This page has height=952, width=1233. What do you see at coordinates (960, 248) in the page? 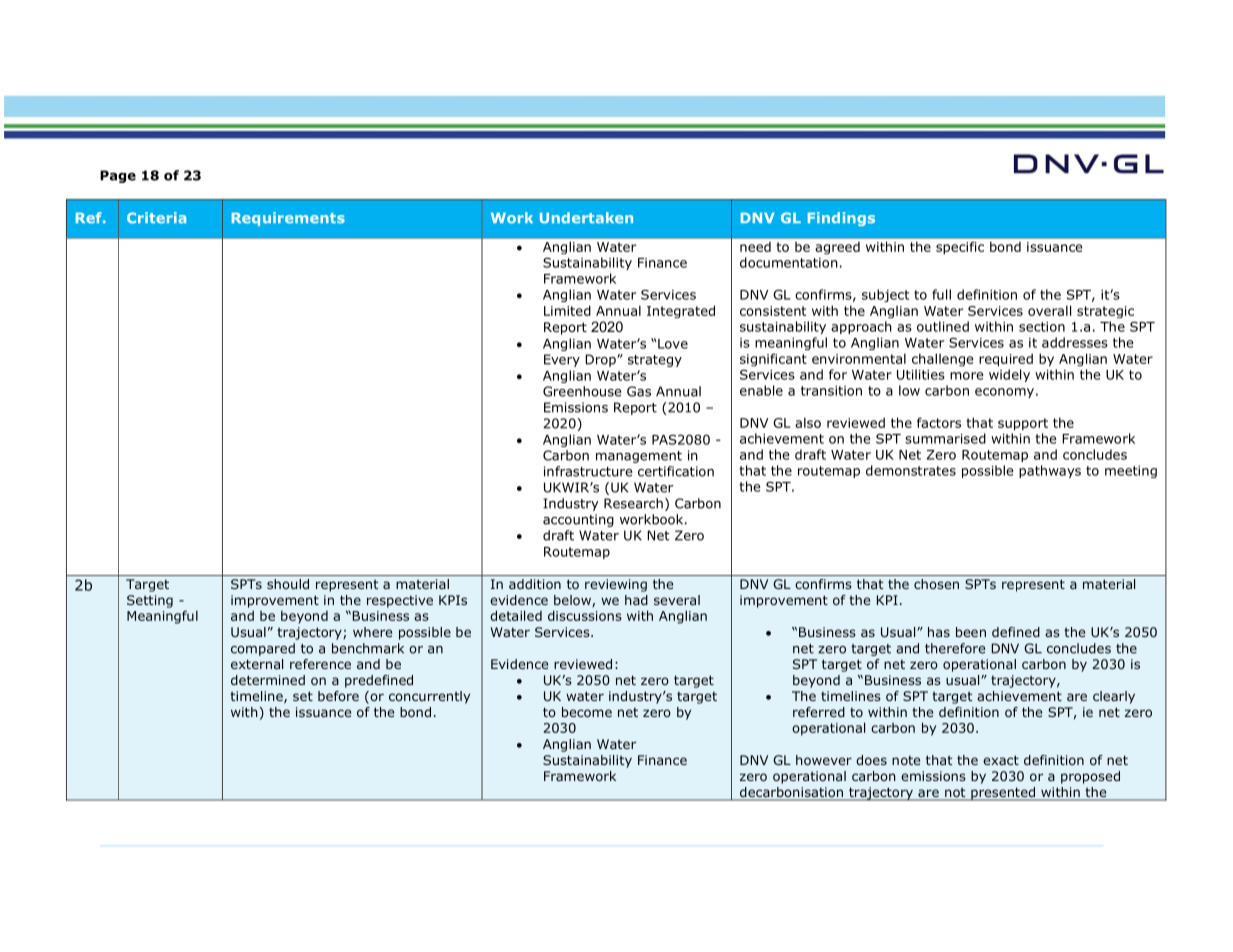
I see `specific` at bounding box center [960, 248].
